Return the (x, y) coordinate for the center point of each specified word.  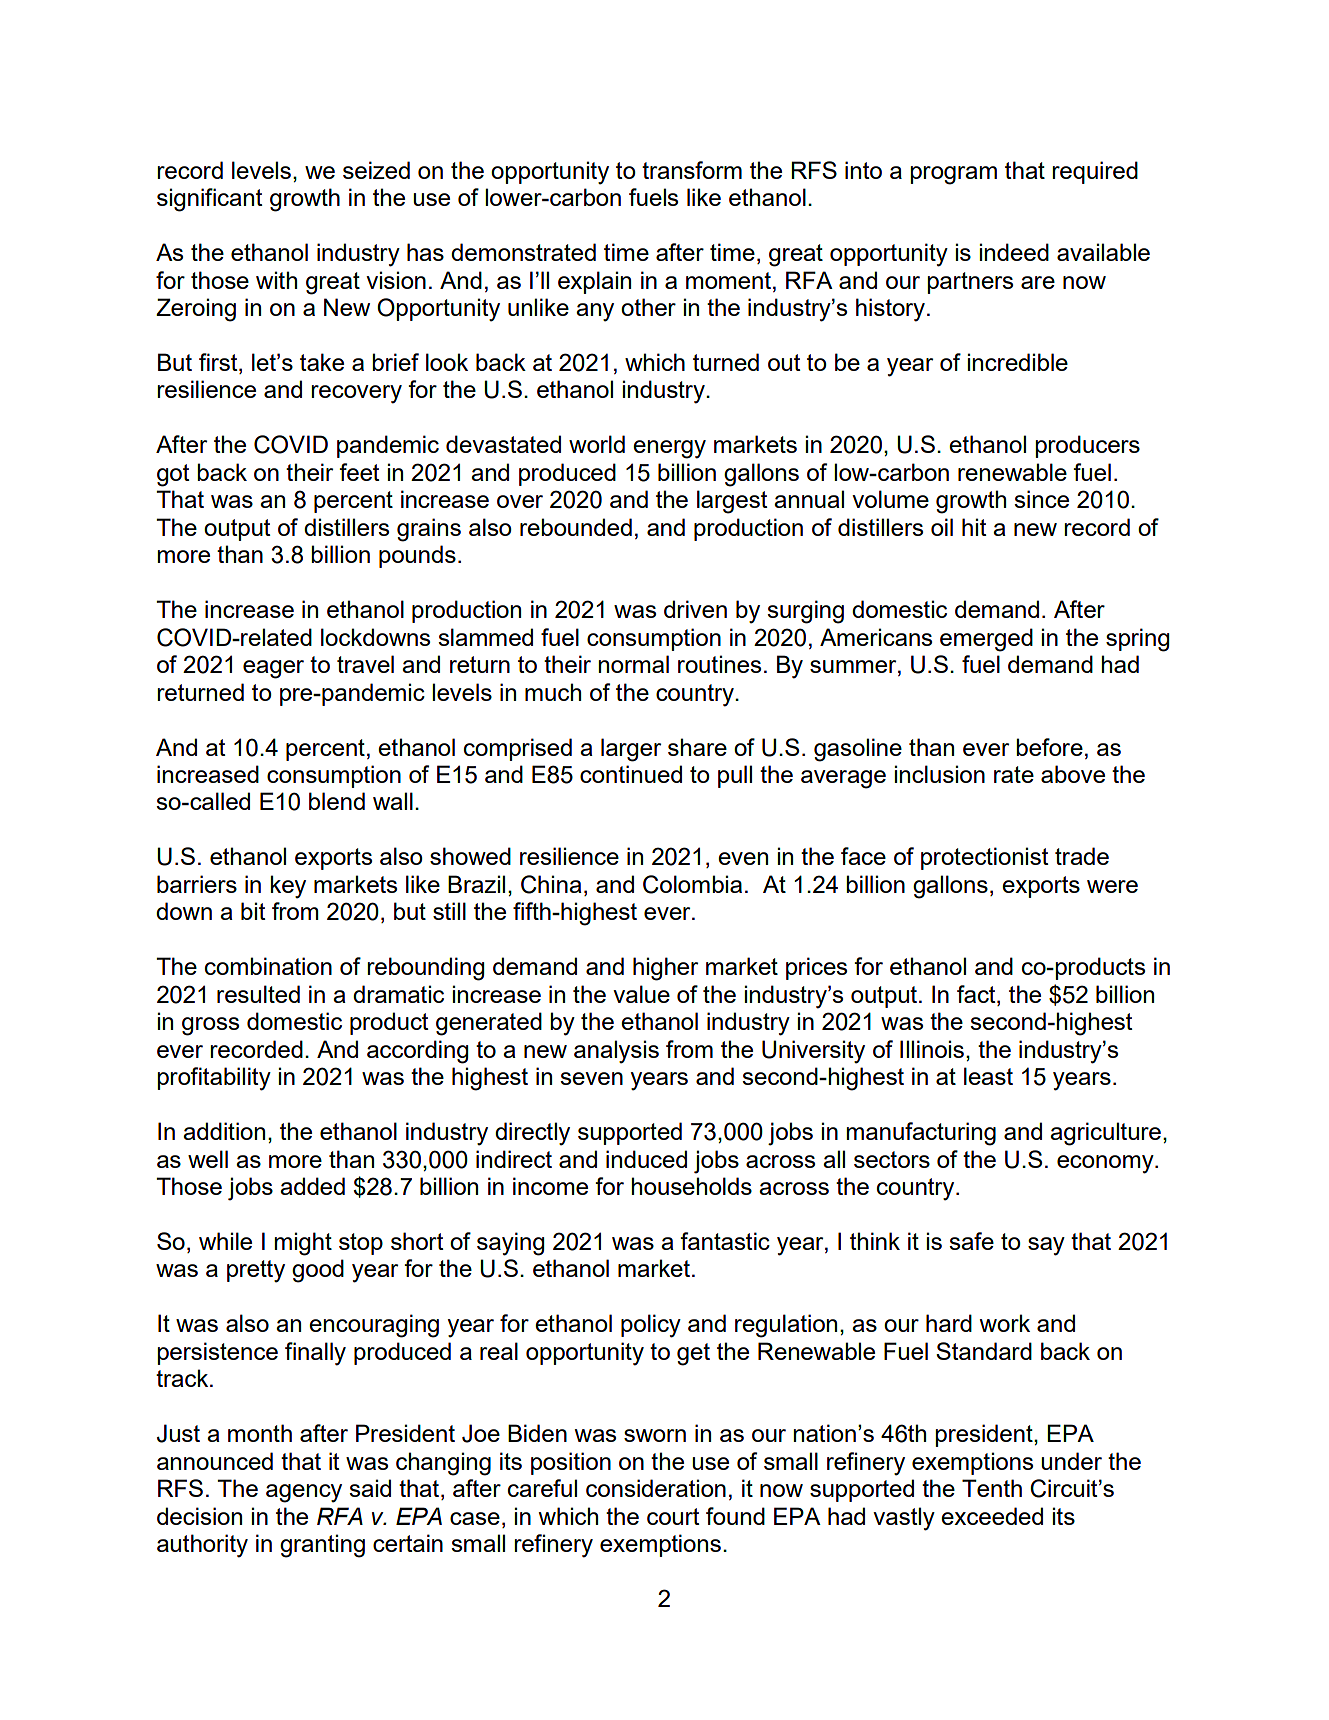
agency (304, 1493)
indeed (1014, 252)
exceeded (992, 1516)
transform (692, 170)
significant (210, 200)
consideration (656, 1488)
